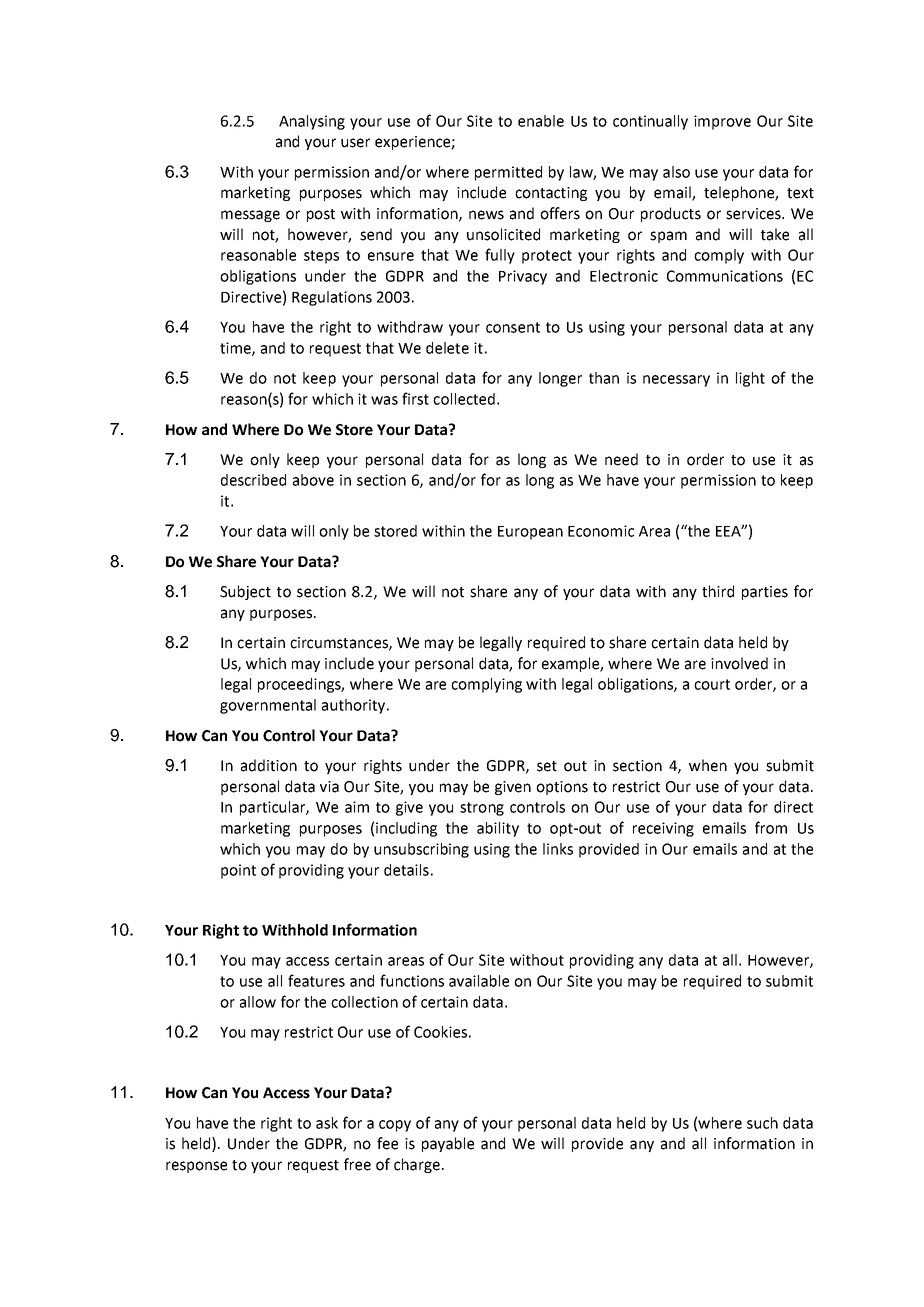 The image size is (924, 1307). Describe the element at coordinates (771, 827) in the screenshot. I see `from` at that location.
